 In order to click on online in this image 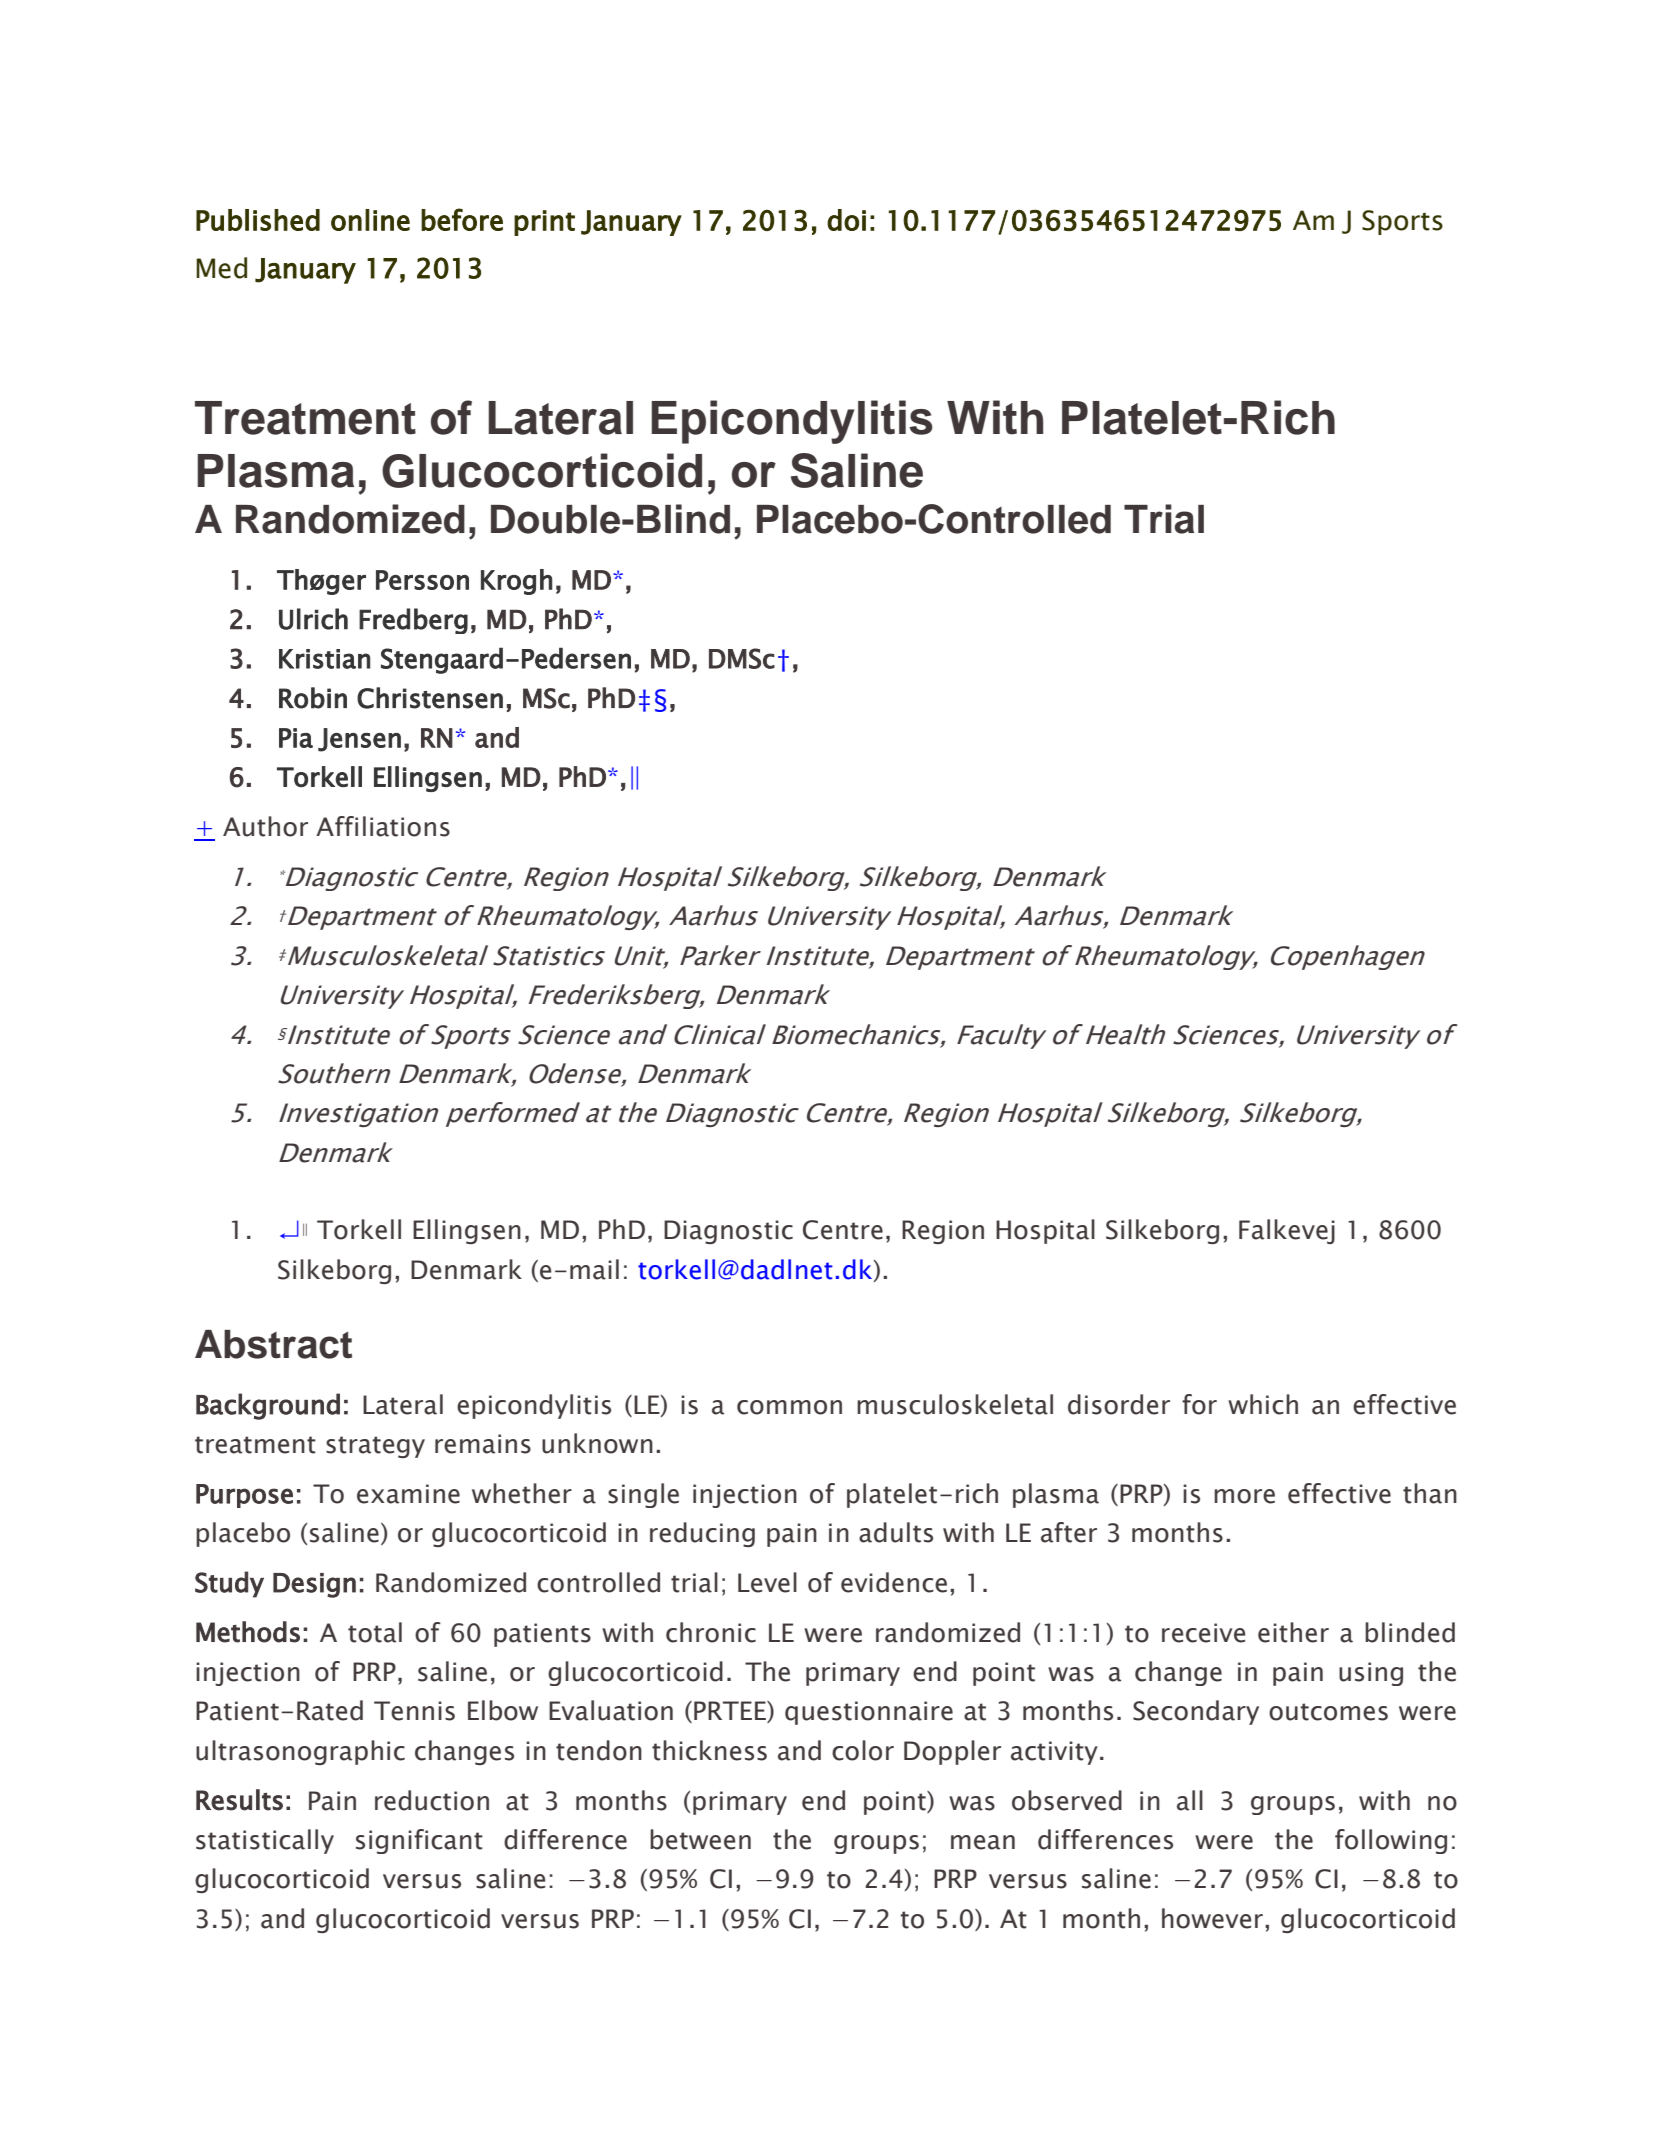, I will do `click(370, 220)`.
